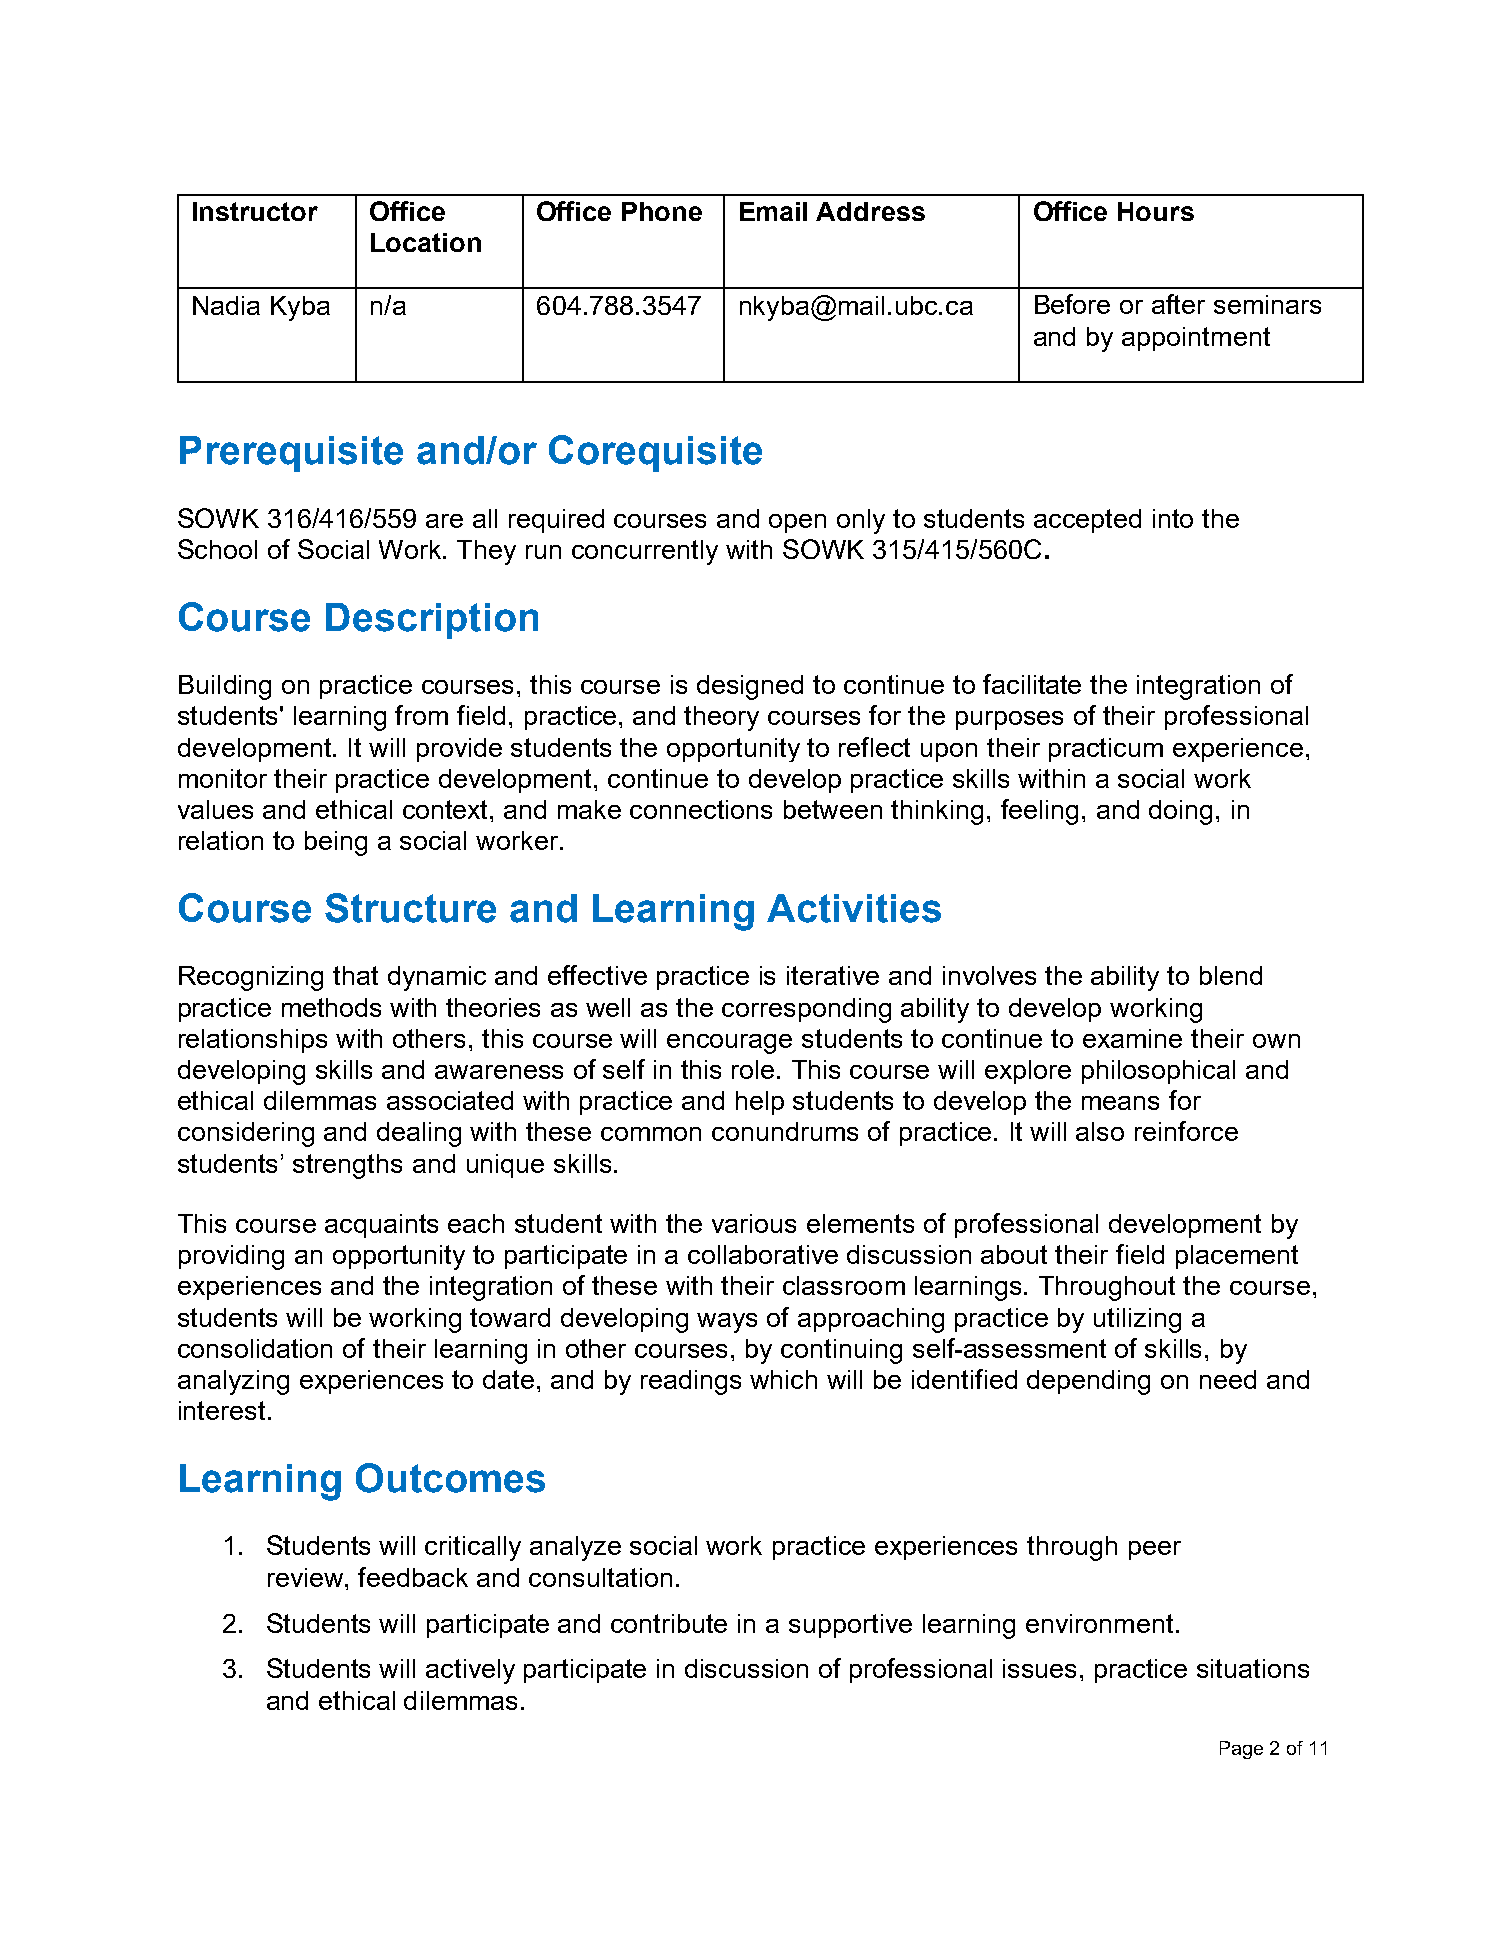 The height and width of the page is (1950, 1507). I want to click on contribute, so click(669, 1623).
